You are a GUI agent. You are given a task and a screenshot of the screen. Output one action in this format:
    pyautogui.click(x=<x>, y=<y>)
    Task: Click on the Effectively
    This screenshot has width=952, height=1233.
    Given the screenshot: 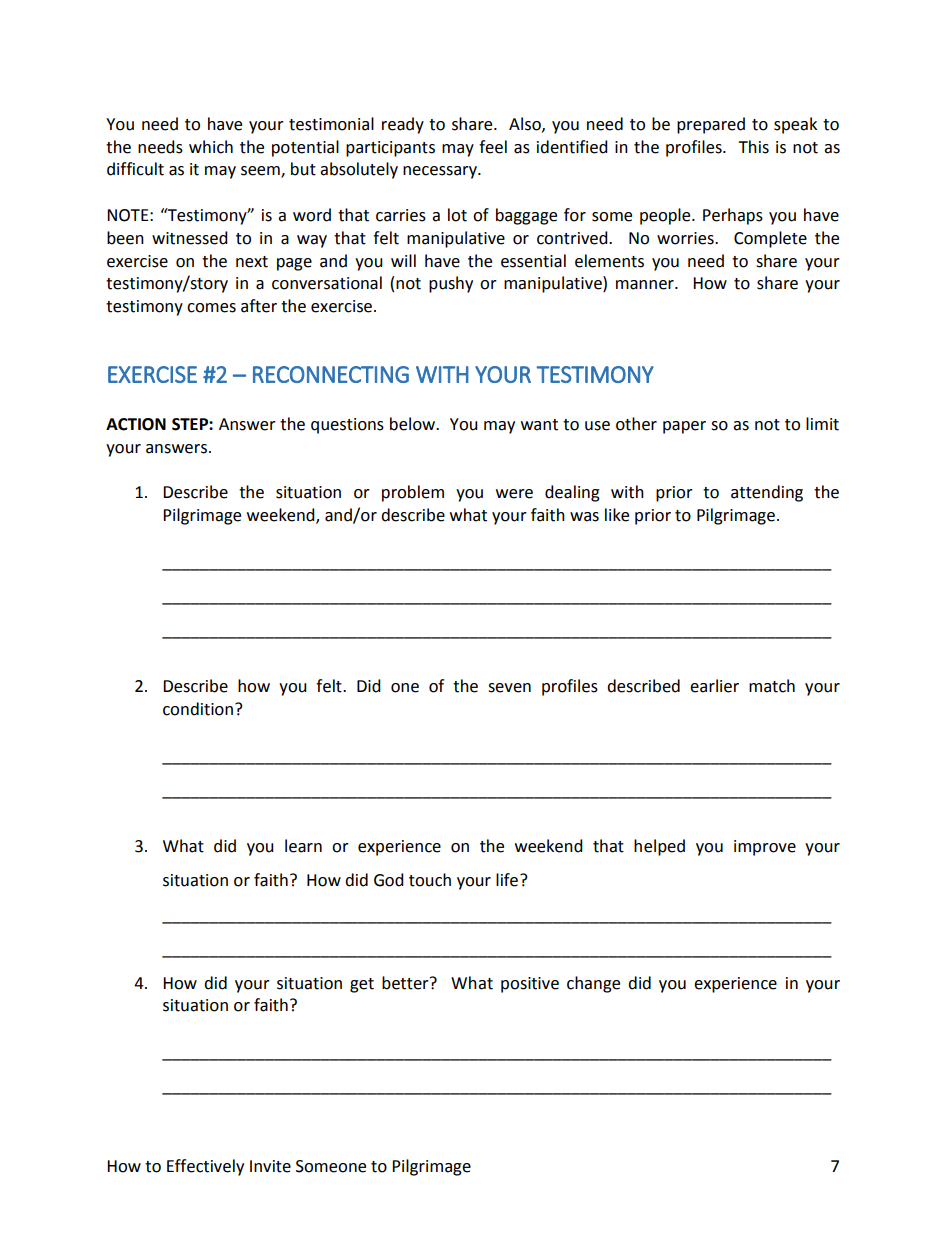 What is the action you would take?
    pyautogui.click(x=205, y=1167)
